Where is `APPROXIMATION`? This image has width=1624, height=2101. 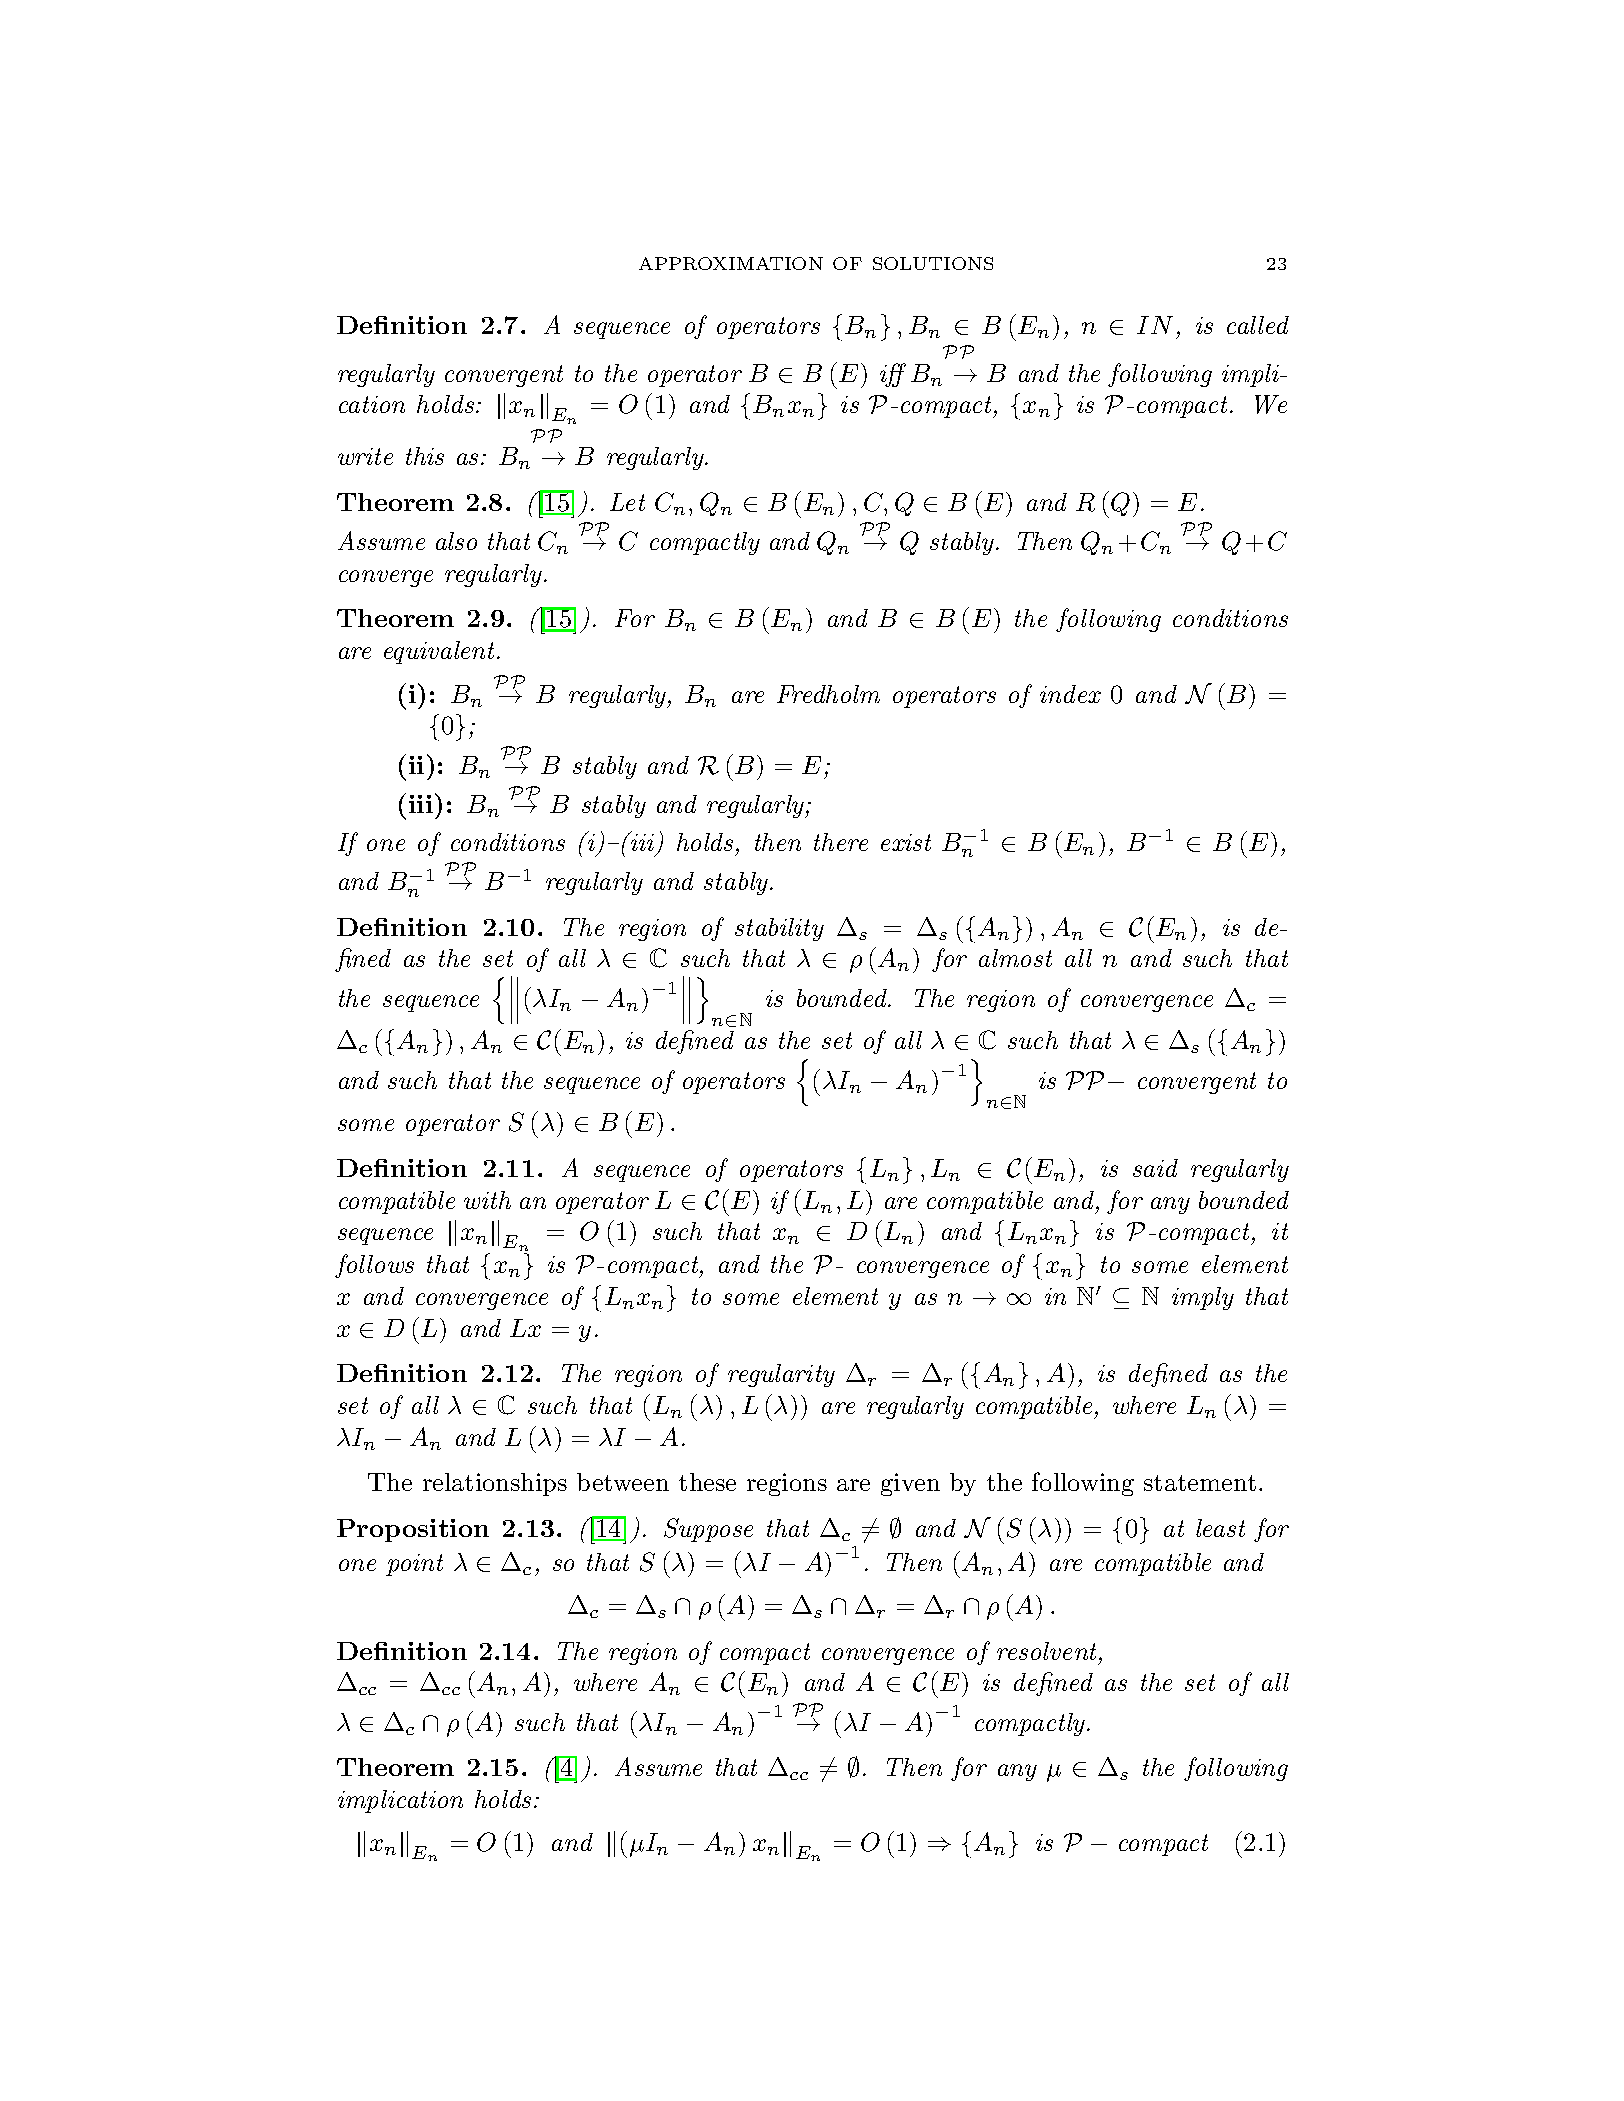 APPROXIMATION is located at coordinates (731, 263).
